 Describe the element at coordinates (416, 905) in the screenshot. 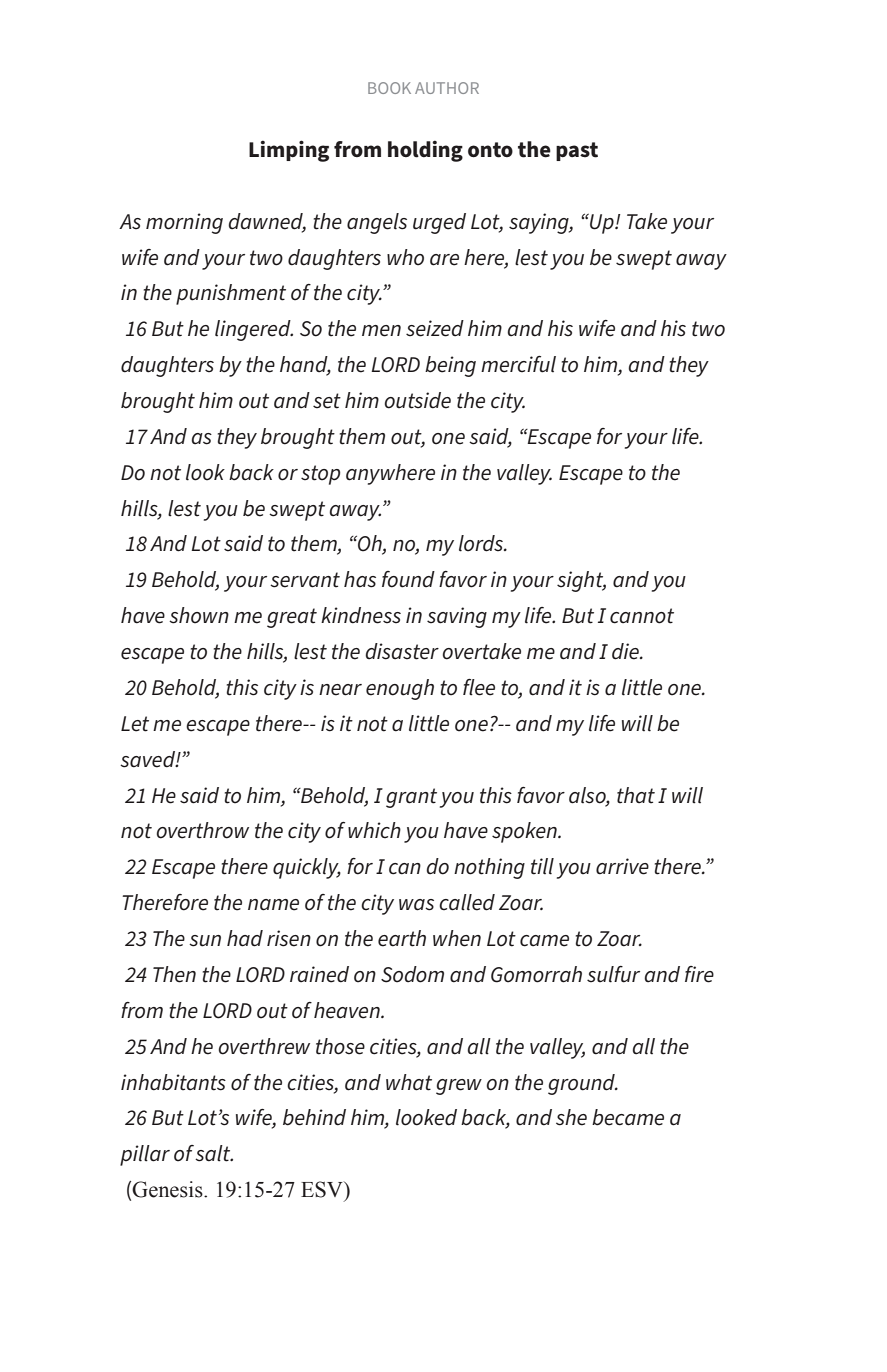

I see `was` at that location.
